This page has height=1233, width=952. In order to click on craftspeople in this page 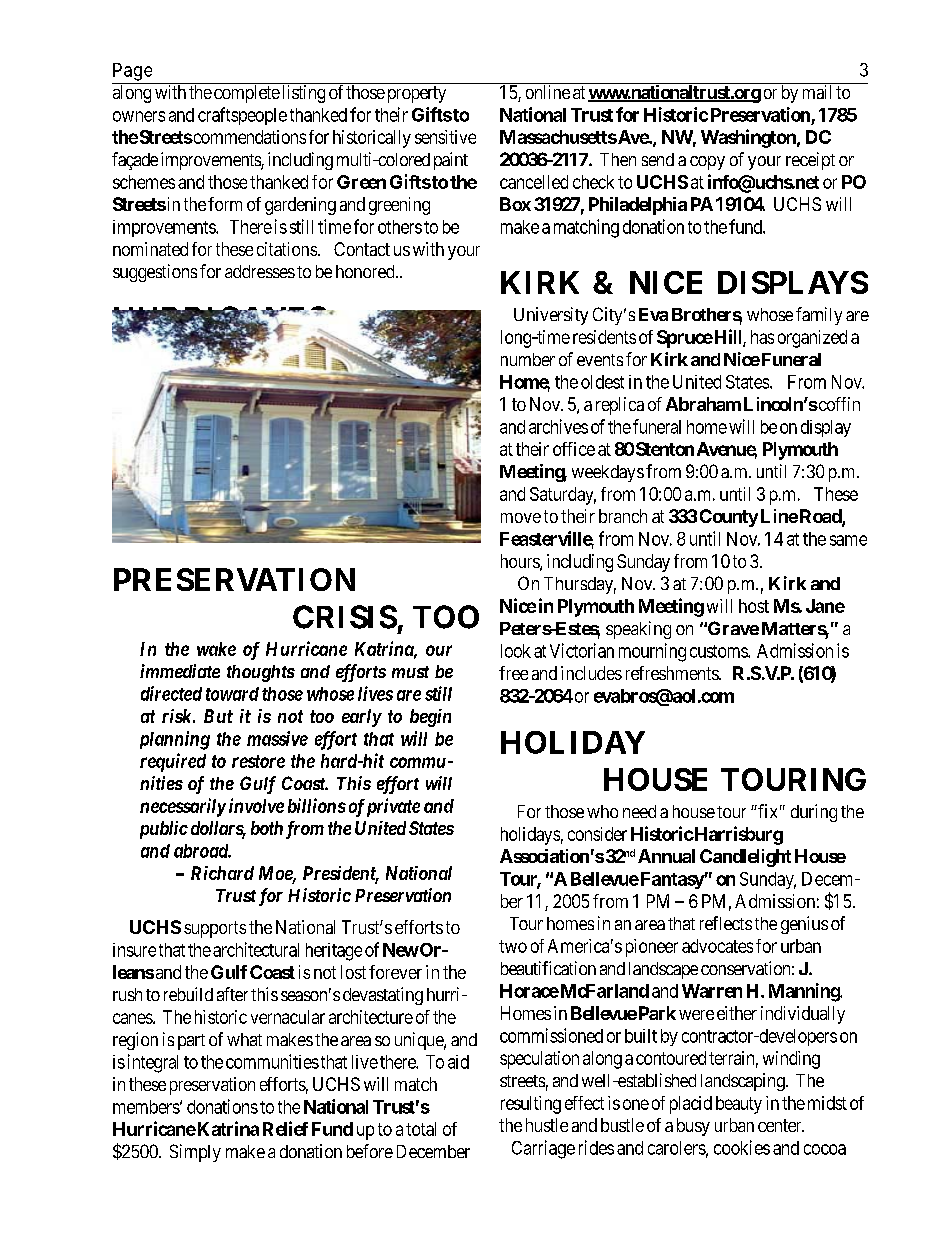, I will do `click(242, 116)`.
